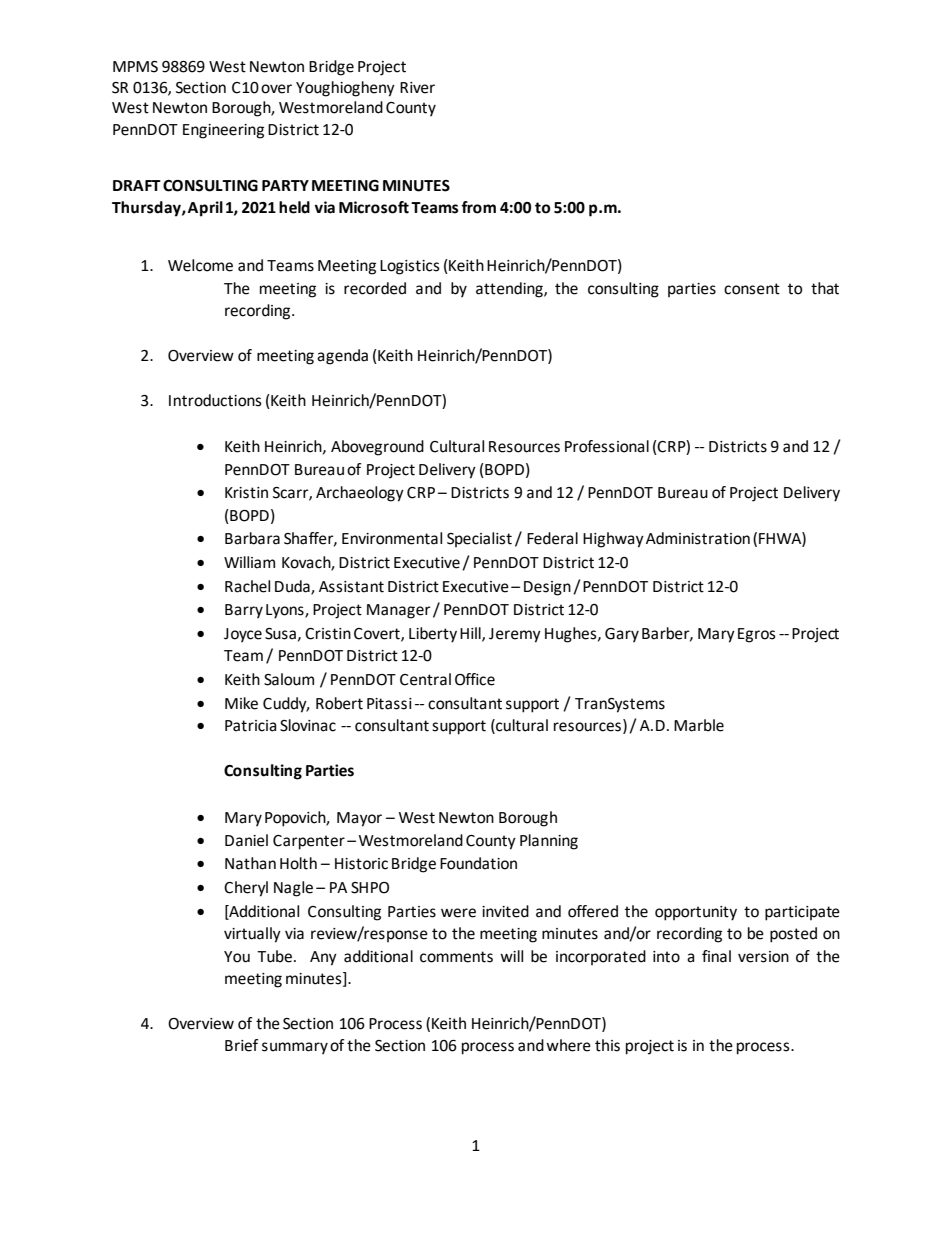  What do you see at coordinates (246, 493) in the document?
I see `Kristin` at bounding box center [246, 493].
